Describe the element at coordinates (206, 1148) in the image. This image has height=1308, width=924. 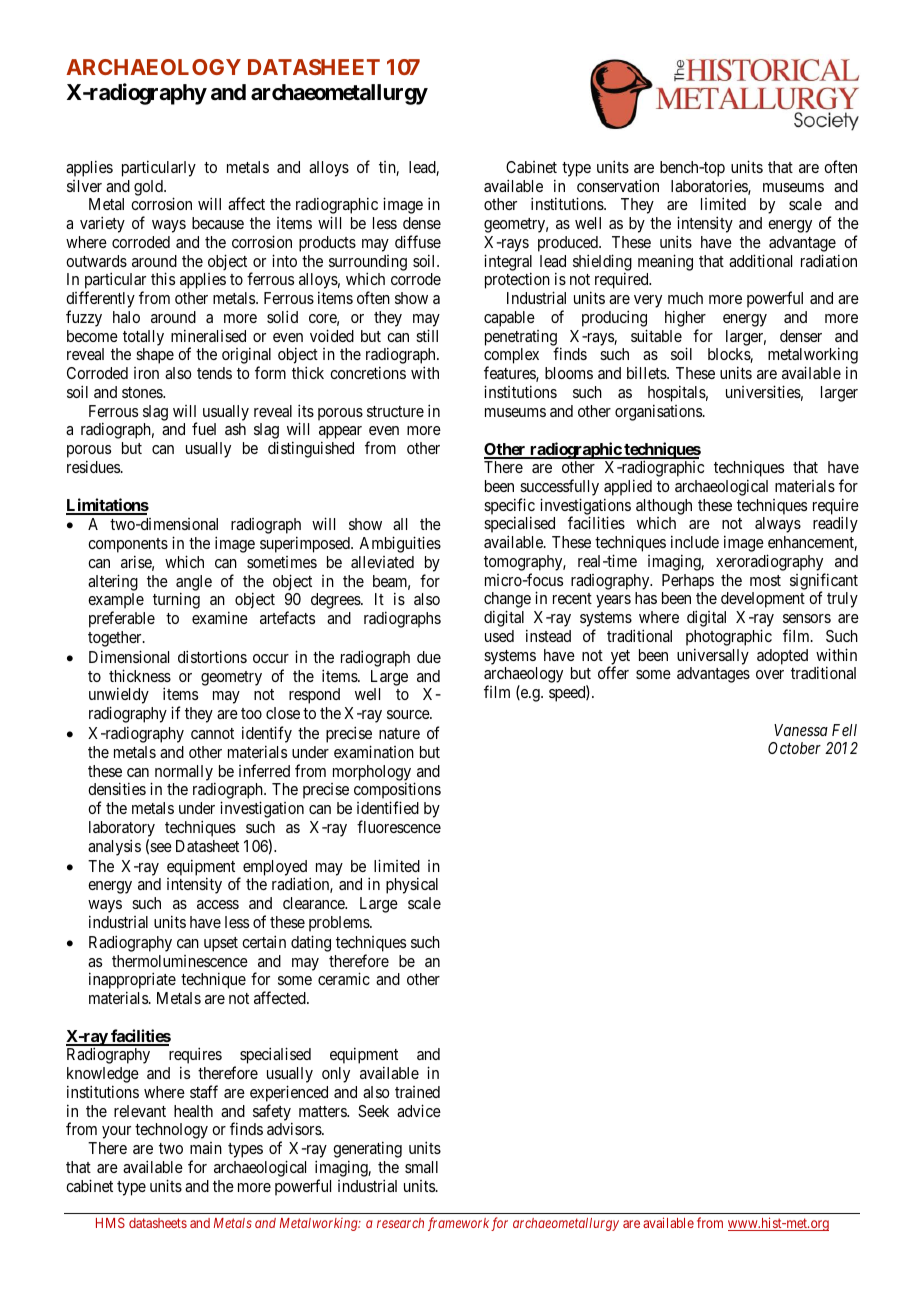
I see `main` at that location.
